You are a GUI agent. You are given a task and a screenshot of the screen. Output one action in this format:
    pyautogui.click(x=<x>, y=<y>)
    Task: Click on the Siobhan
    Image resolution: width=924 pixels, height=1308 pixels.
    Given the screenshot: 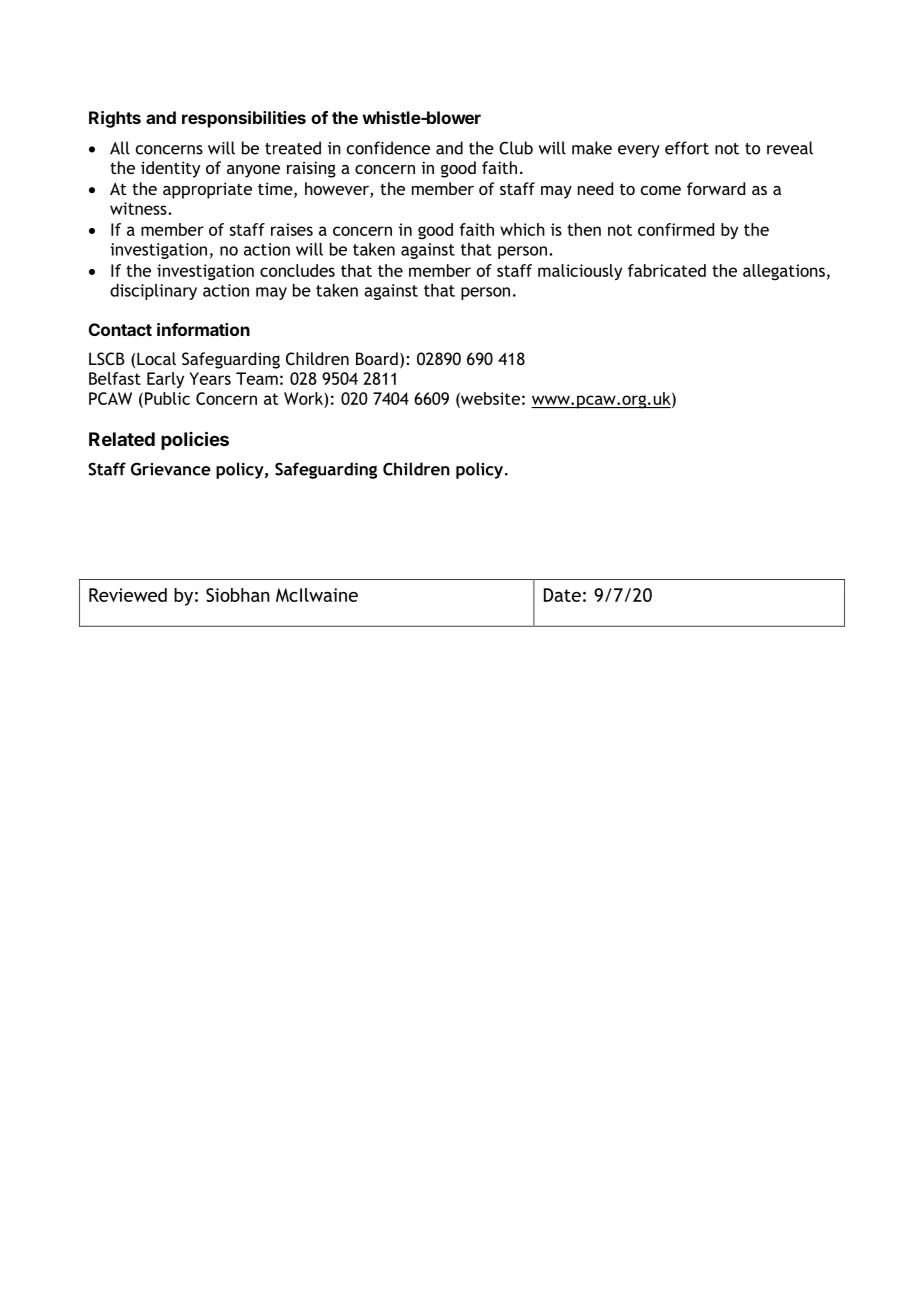 What is the action you would take?
    pyautogui.click(x=238, y=595)
